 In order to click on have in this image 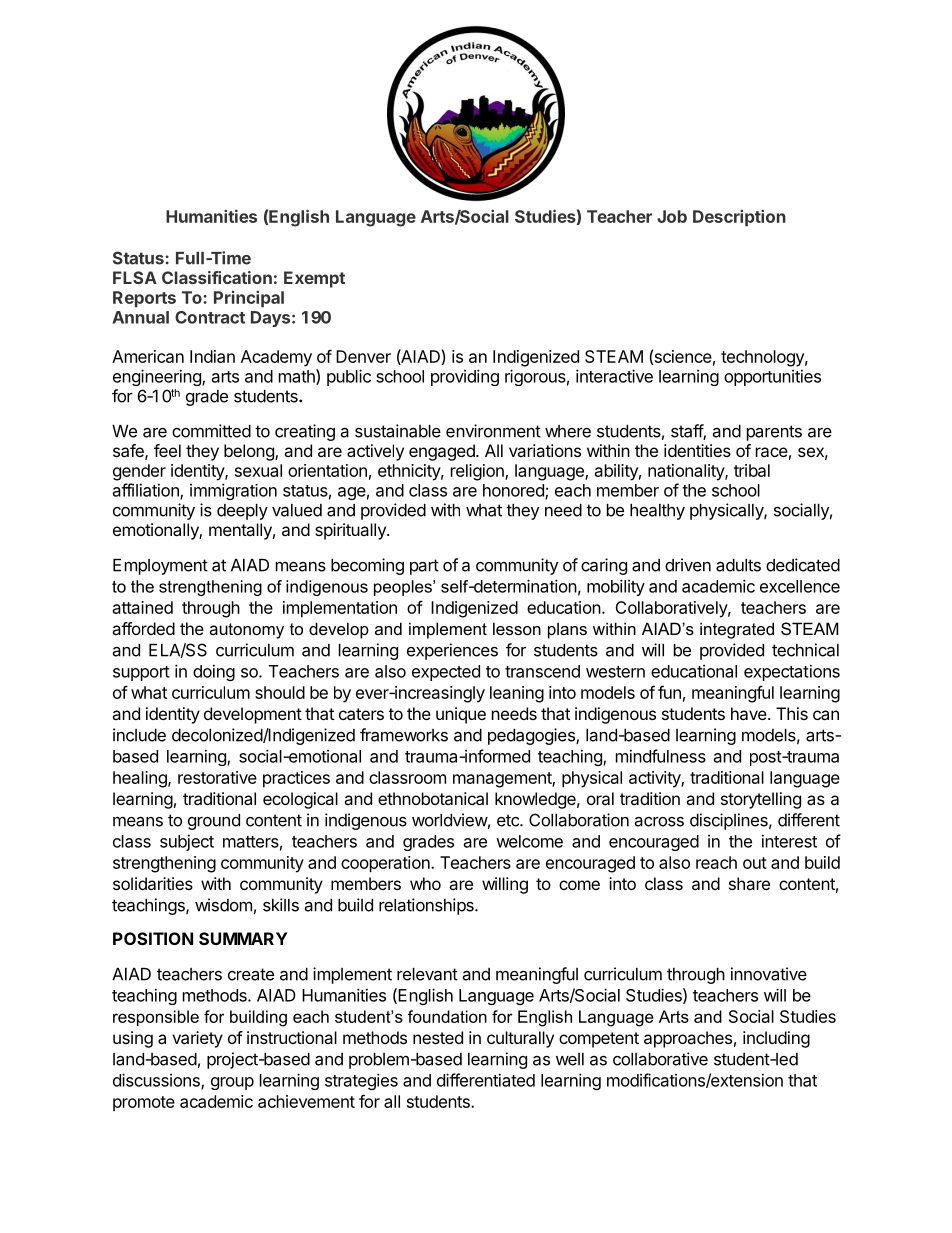, I will do `click(749, 713)`.
